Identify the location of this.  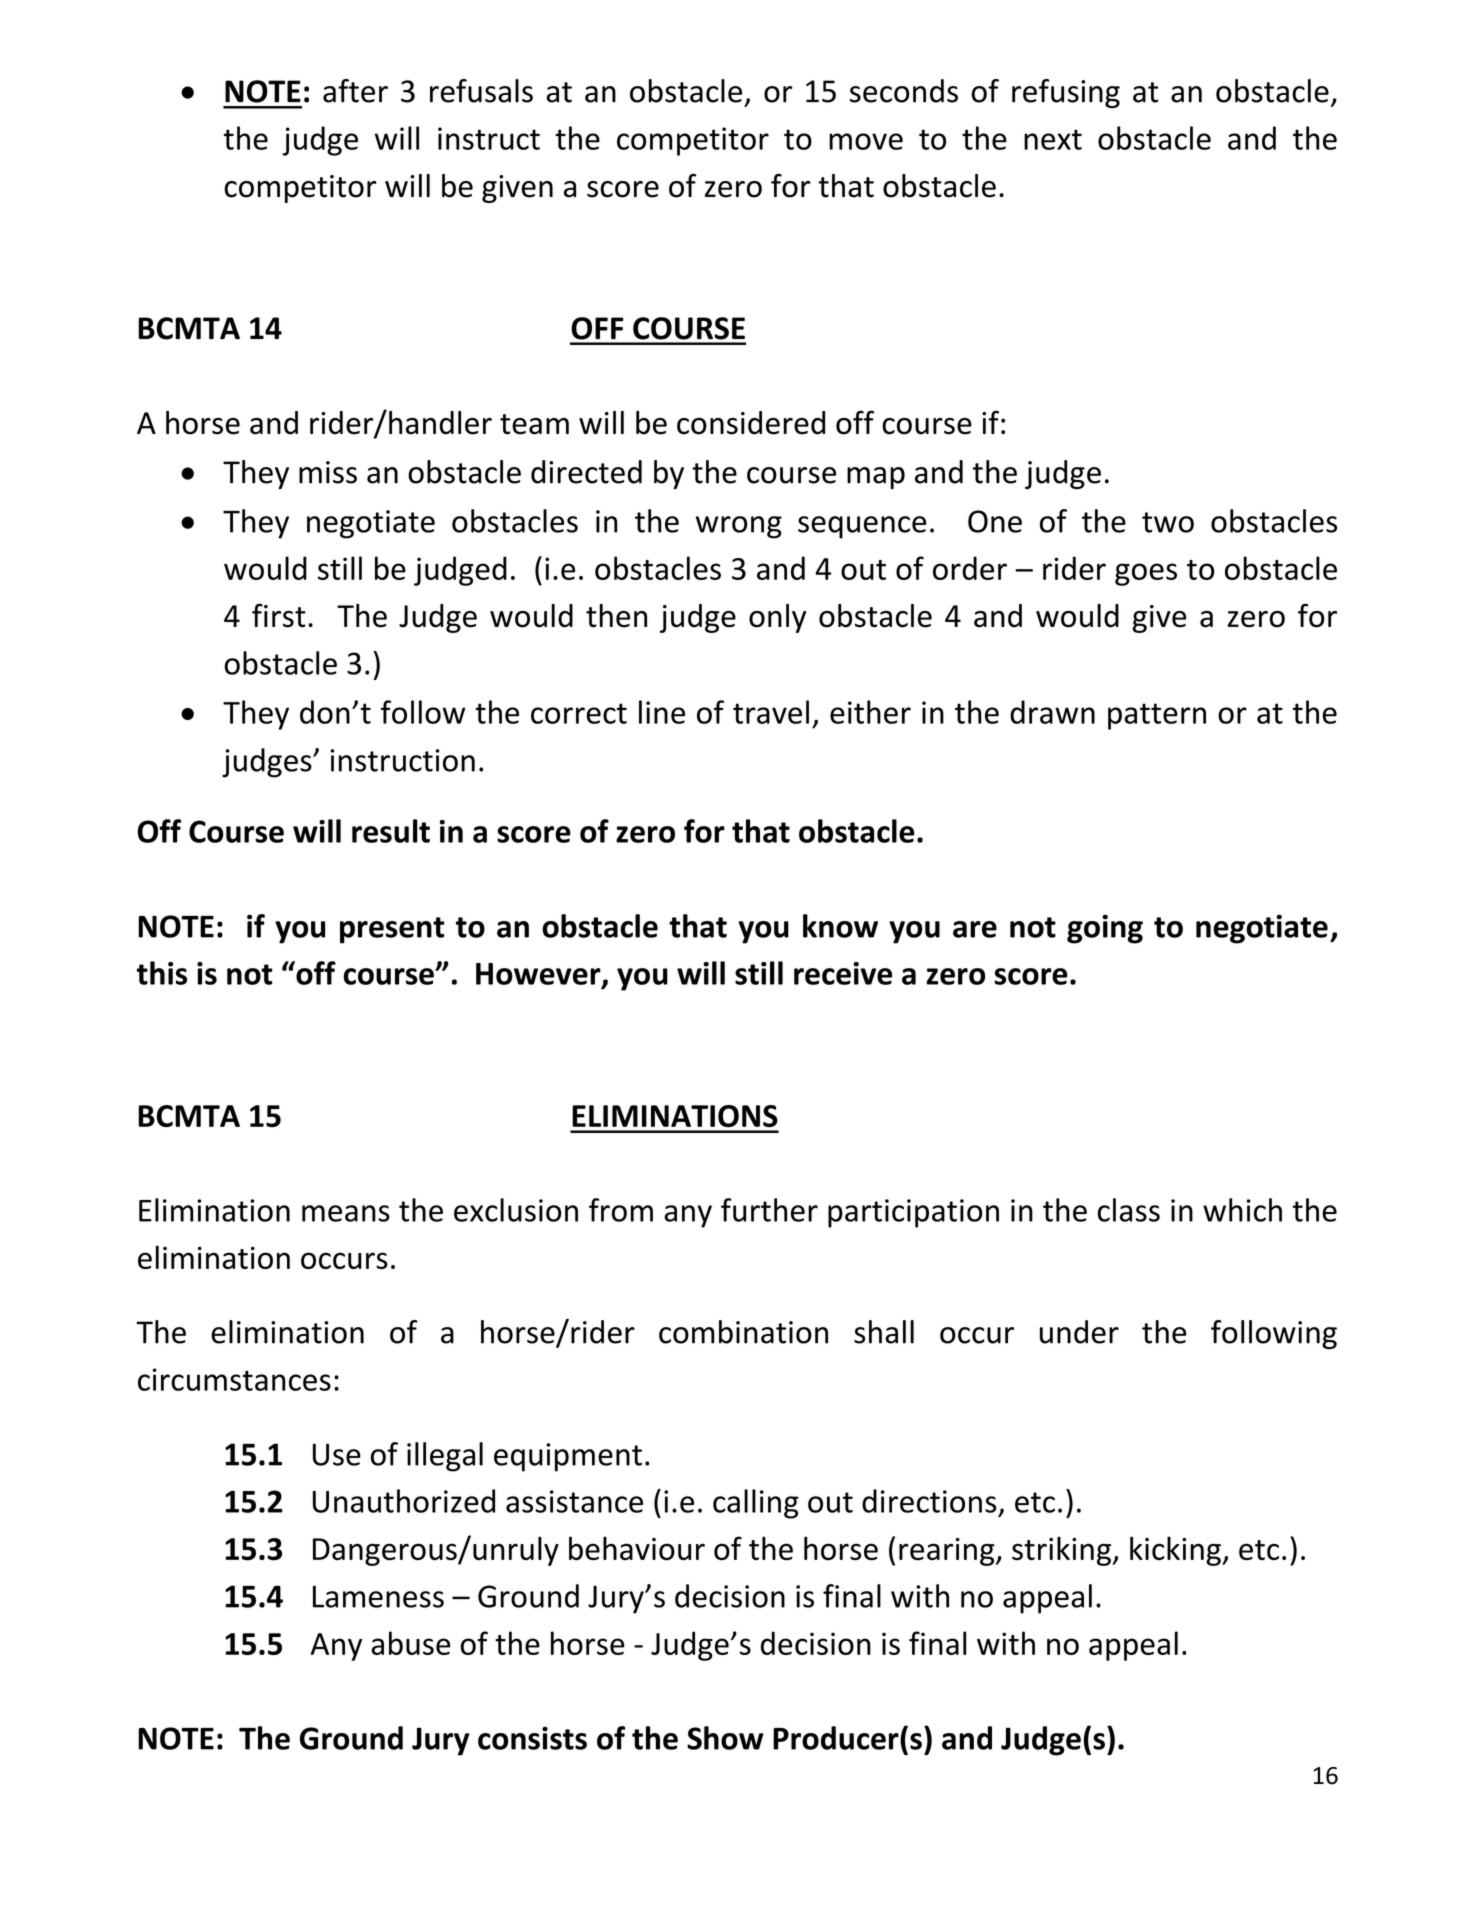
(162, 973).
